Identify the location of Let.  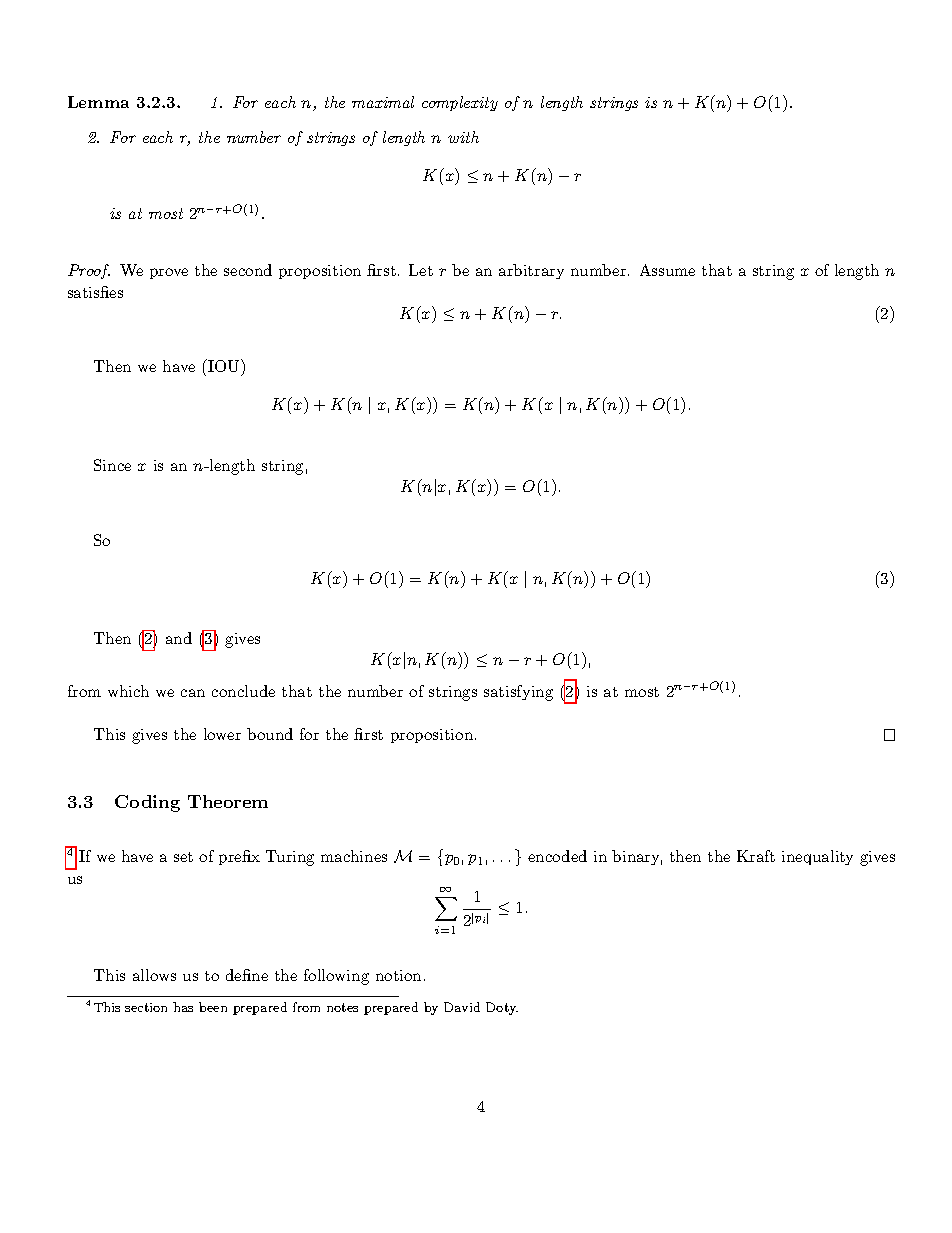
(421, 270).
